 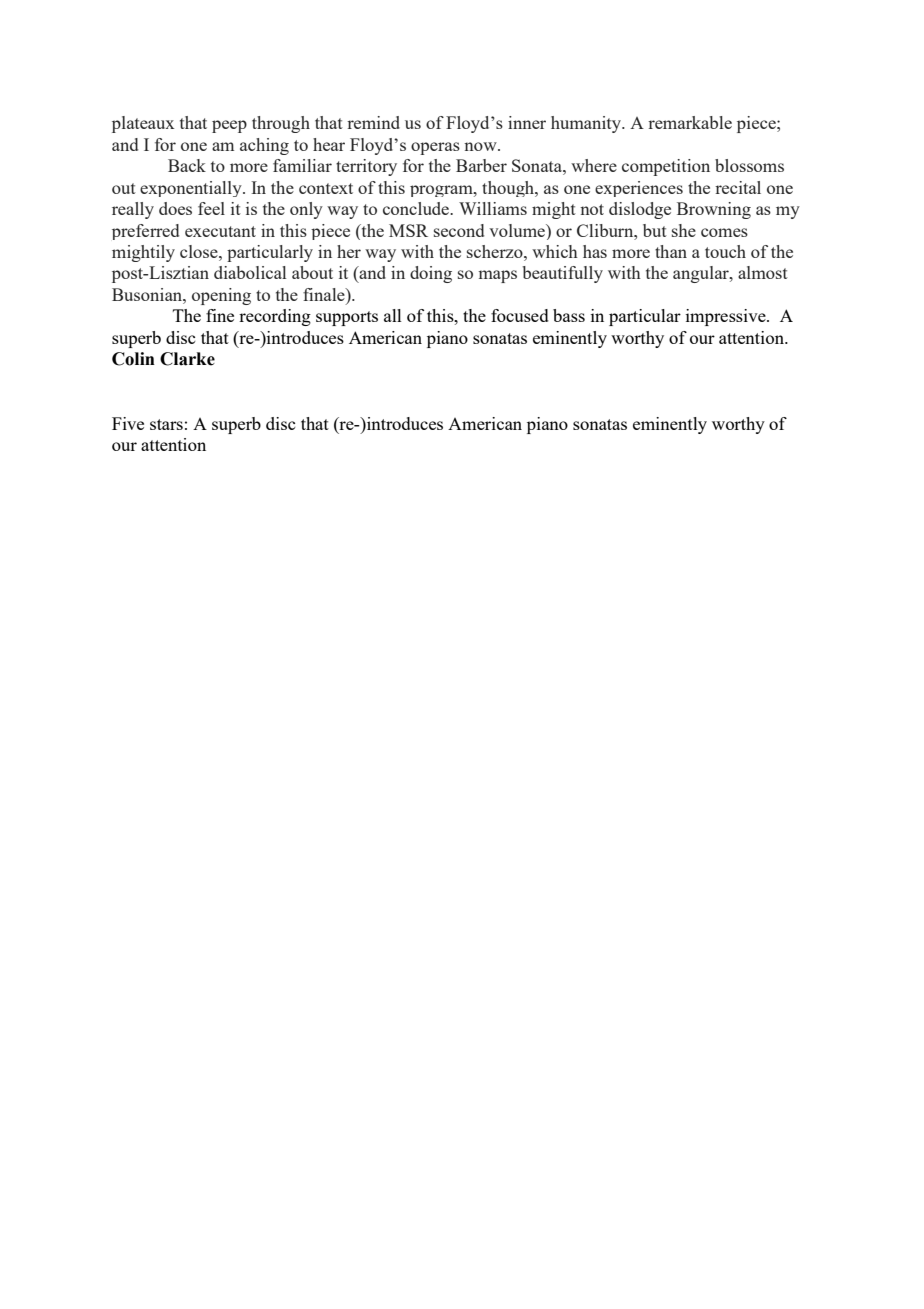 I want to click on Clarke, so click(x=187, y=359).
